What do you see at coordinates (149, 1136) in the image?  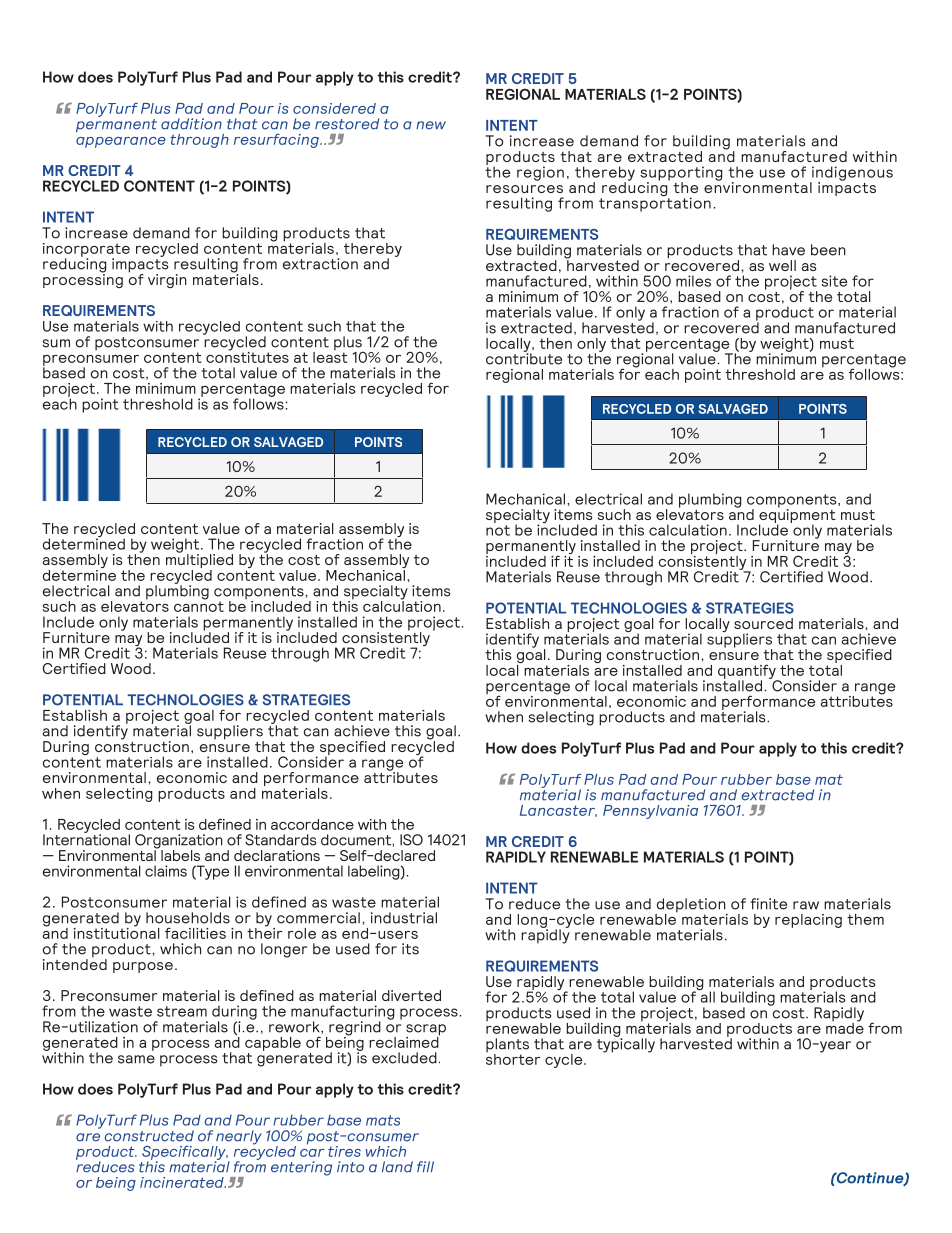 I see `constructed` at bounding box center [149, 1136].
